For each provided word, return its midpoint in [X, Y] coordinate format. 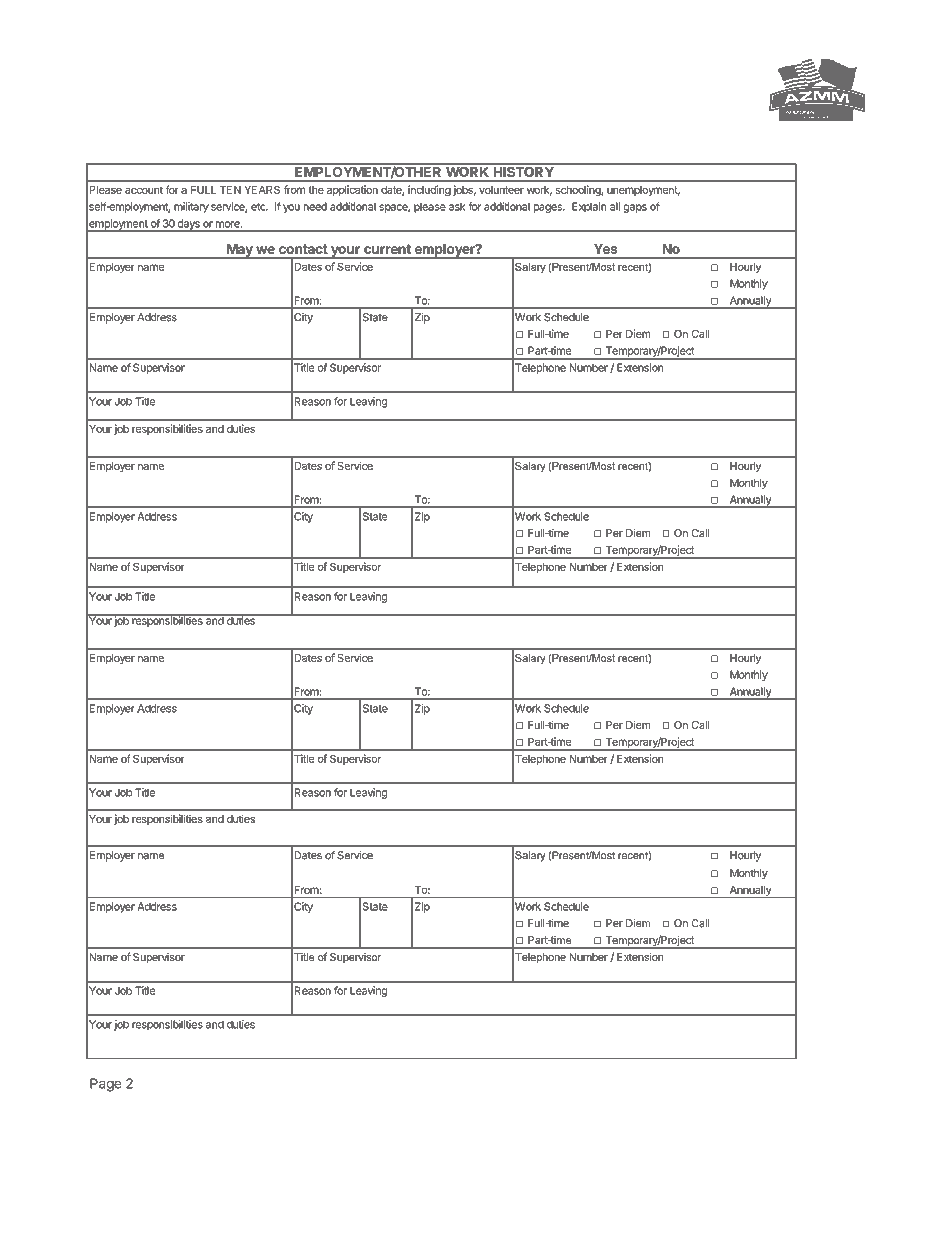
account [144, 190]
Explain [589, 207]
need [315, 206]
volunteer [501, 190]
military [191, 207]
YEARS [262, 190]
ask [457, 206]
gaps [635, 208]
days [188, 225]
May [240, 251]
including [429, 190]
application [352, 190]
